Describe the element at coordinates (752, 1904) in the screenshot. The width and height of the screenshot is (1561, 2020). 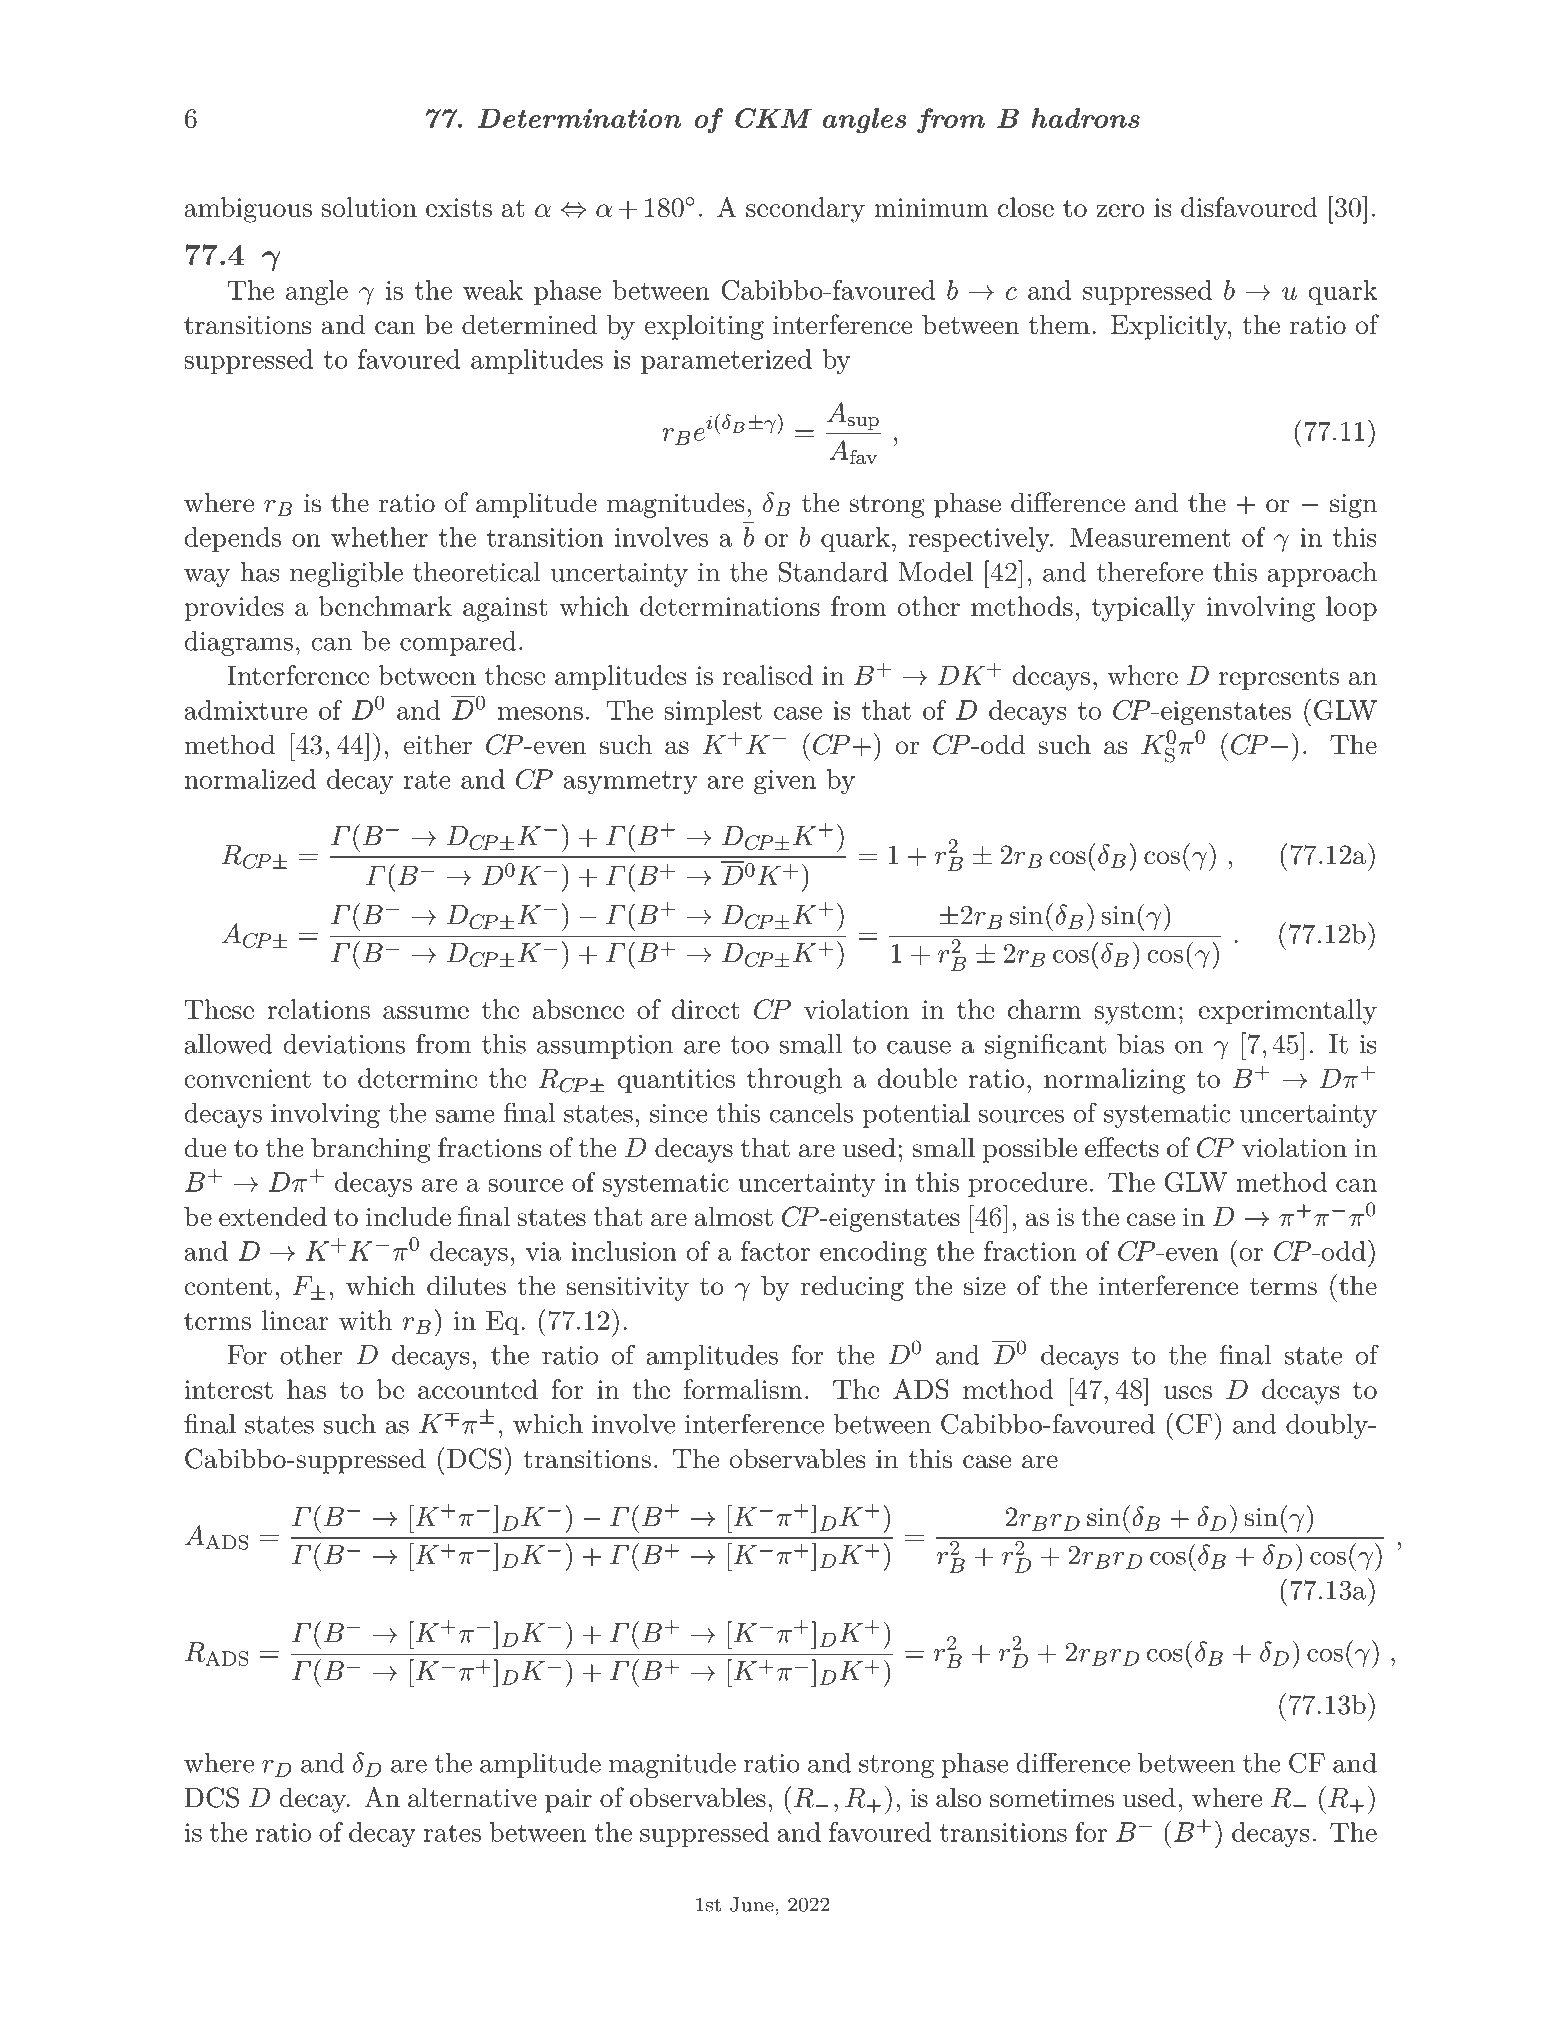
I see `June` at that location.
